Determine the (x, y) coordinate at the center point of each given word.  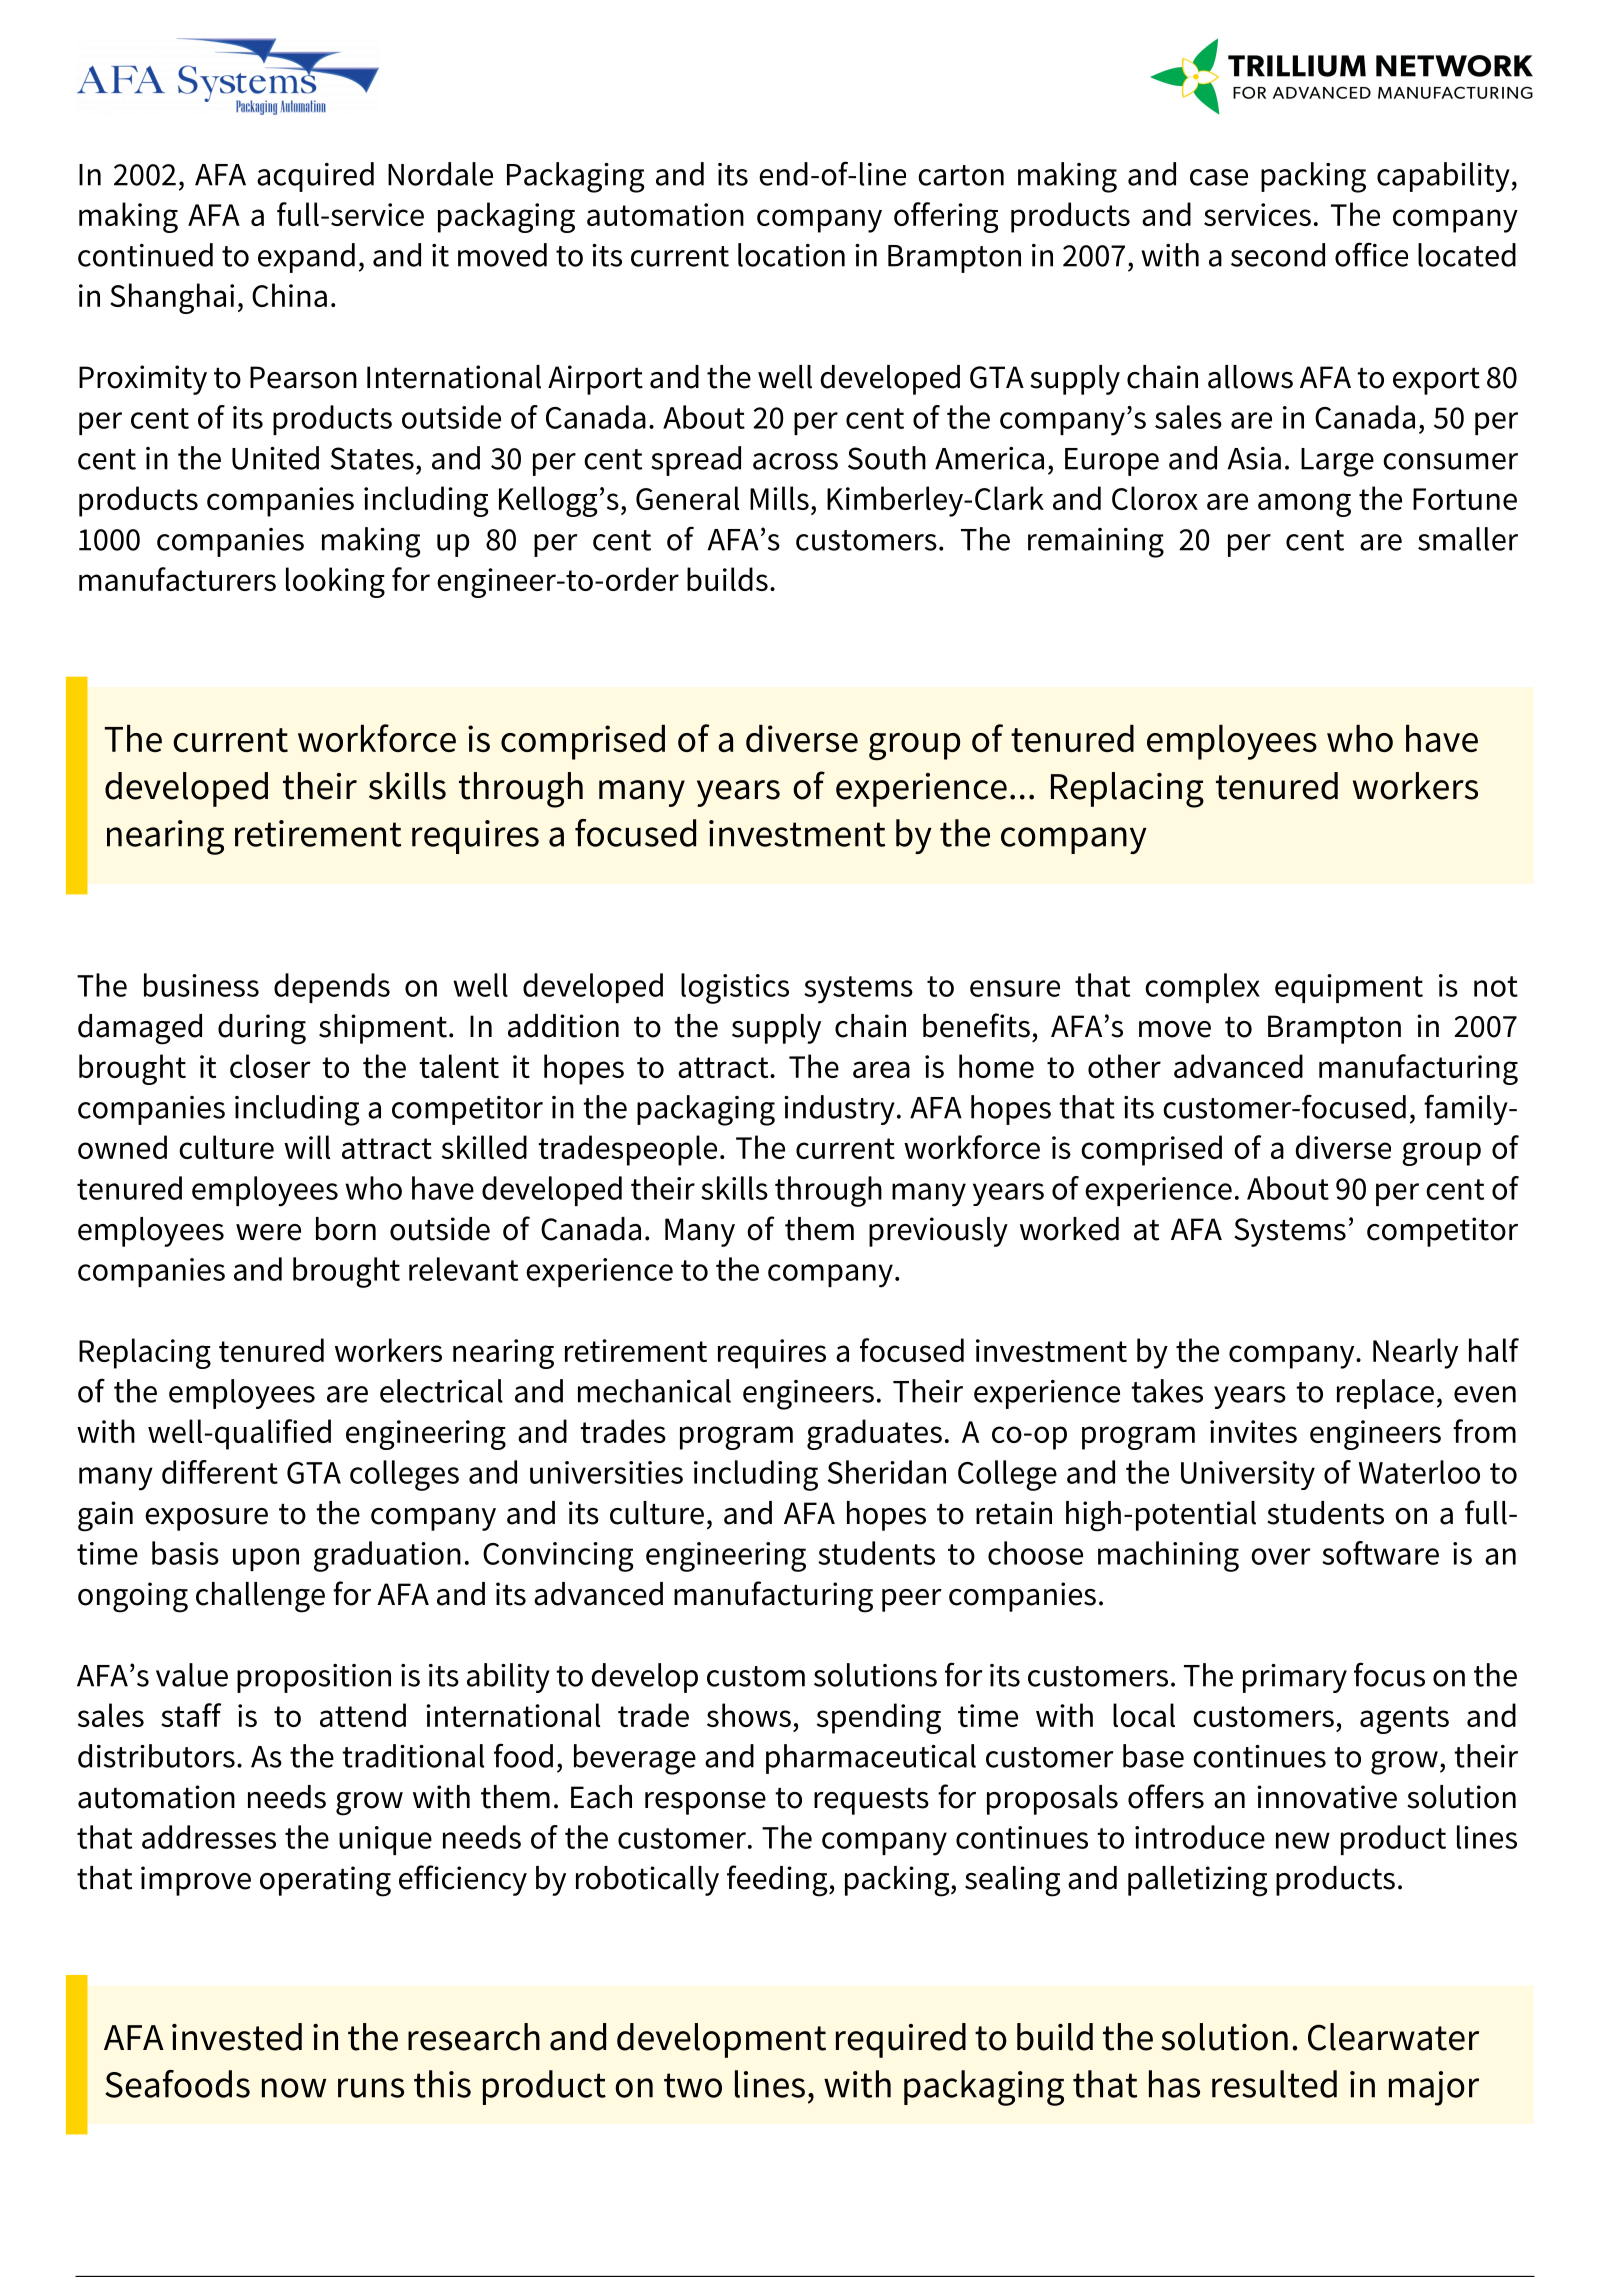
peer (912, 1600)
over (1280, 1556)
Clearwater (1393, 2037)
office (1371, 254)
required (901, 2040)
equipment (1349, 988)
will (307, 1147)
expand (306, 258)
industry (839, 1110)
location (791, 255)
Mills (779, 498)
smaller (1468, 539)
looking (335, 582)
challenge (260, 1597)
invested (237, 2037)
